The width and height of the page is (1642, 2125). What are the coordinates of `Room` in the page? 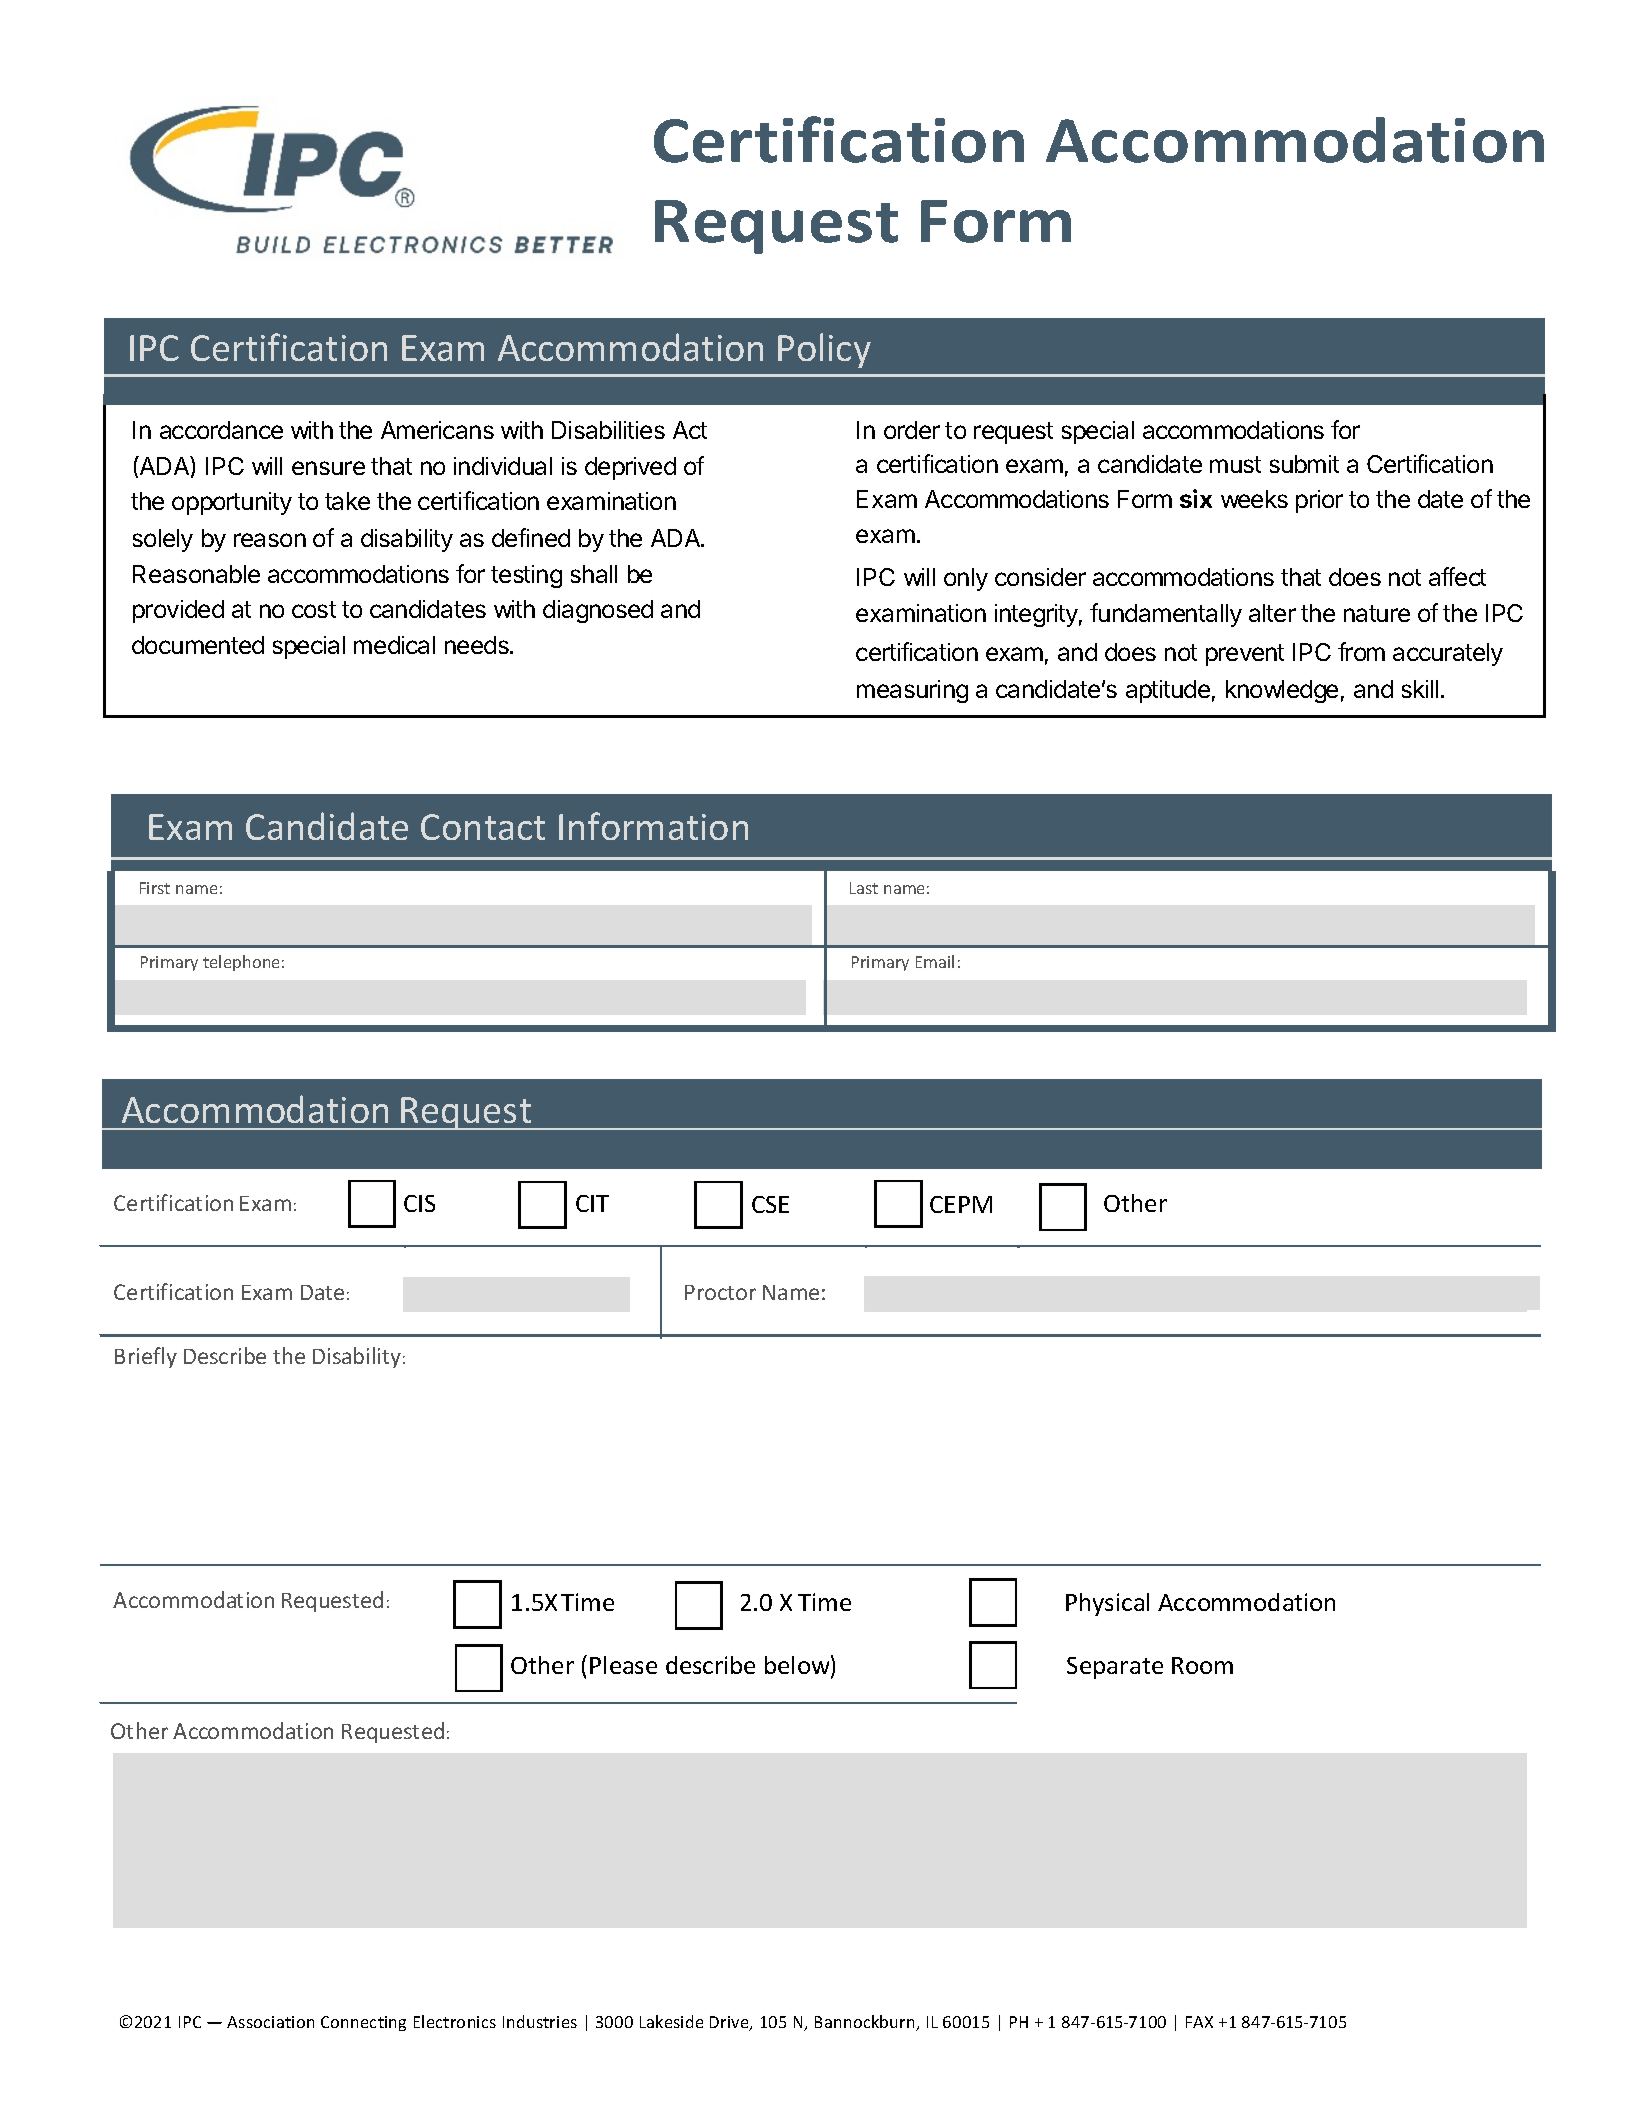 It's located at (1202, 1665).
